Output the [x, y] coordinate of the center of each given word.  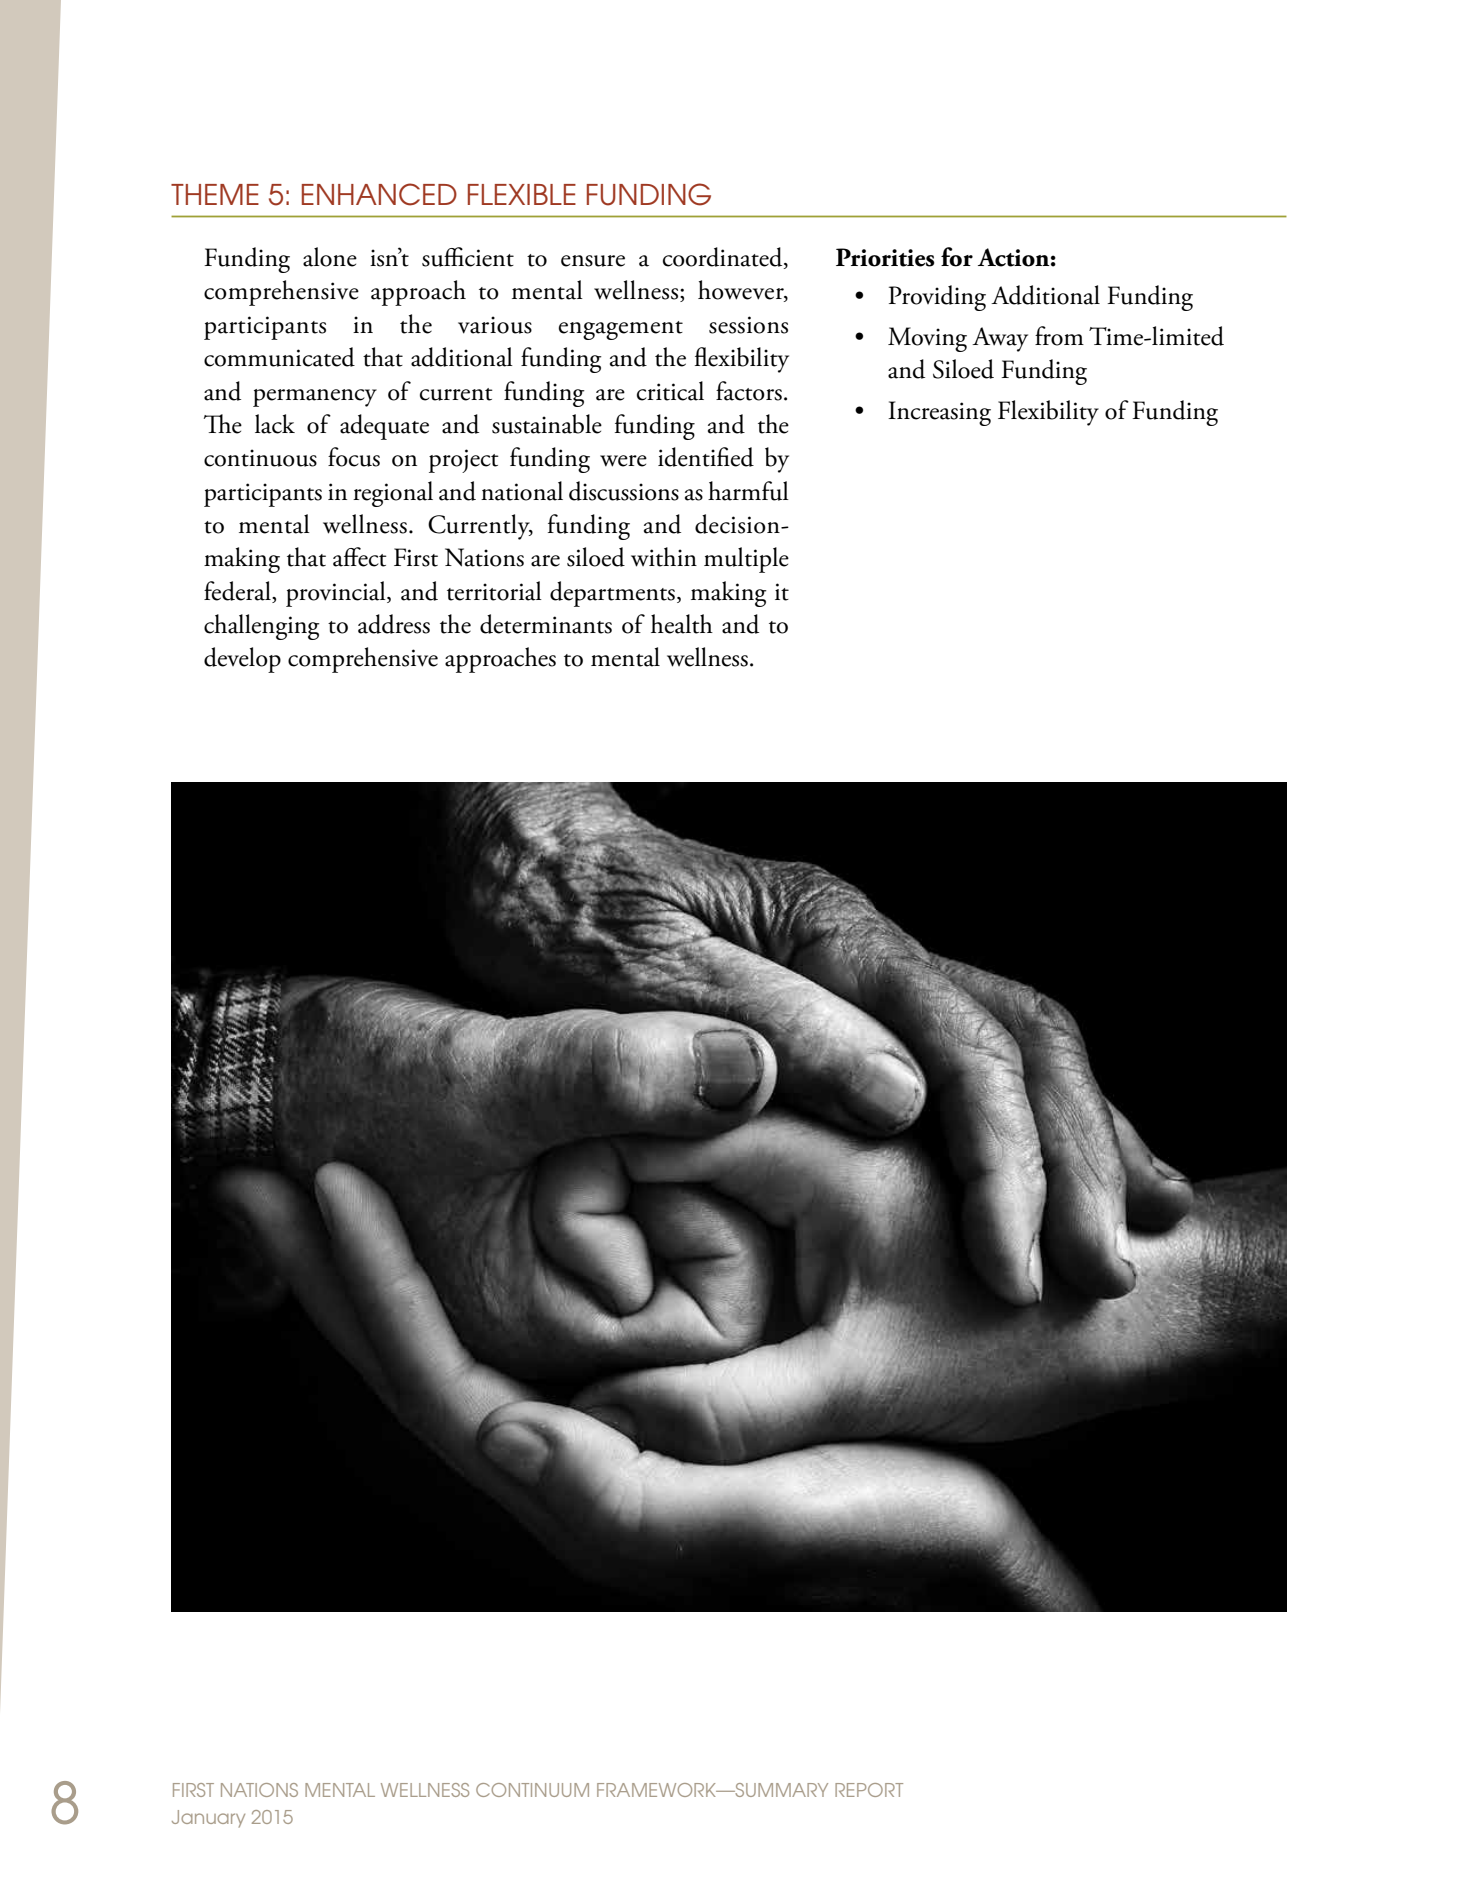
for [957, 257]
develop [242, 660]
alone [330, 257]
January [208, 1819]
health [682, 624]
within [664, 557]
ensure [593, 261]
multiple [746, 560]
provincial [337, 594]
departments [612, 594]
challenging [262, 627]
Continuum [532, 1790]
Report [869, 1790]
